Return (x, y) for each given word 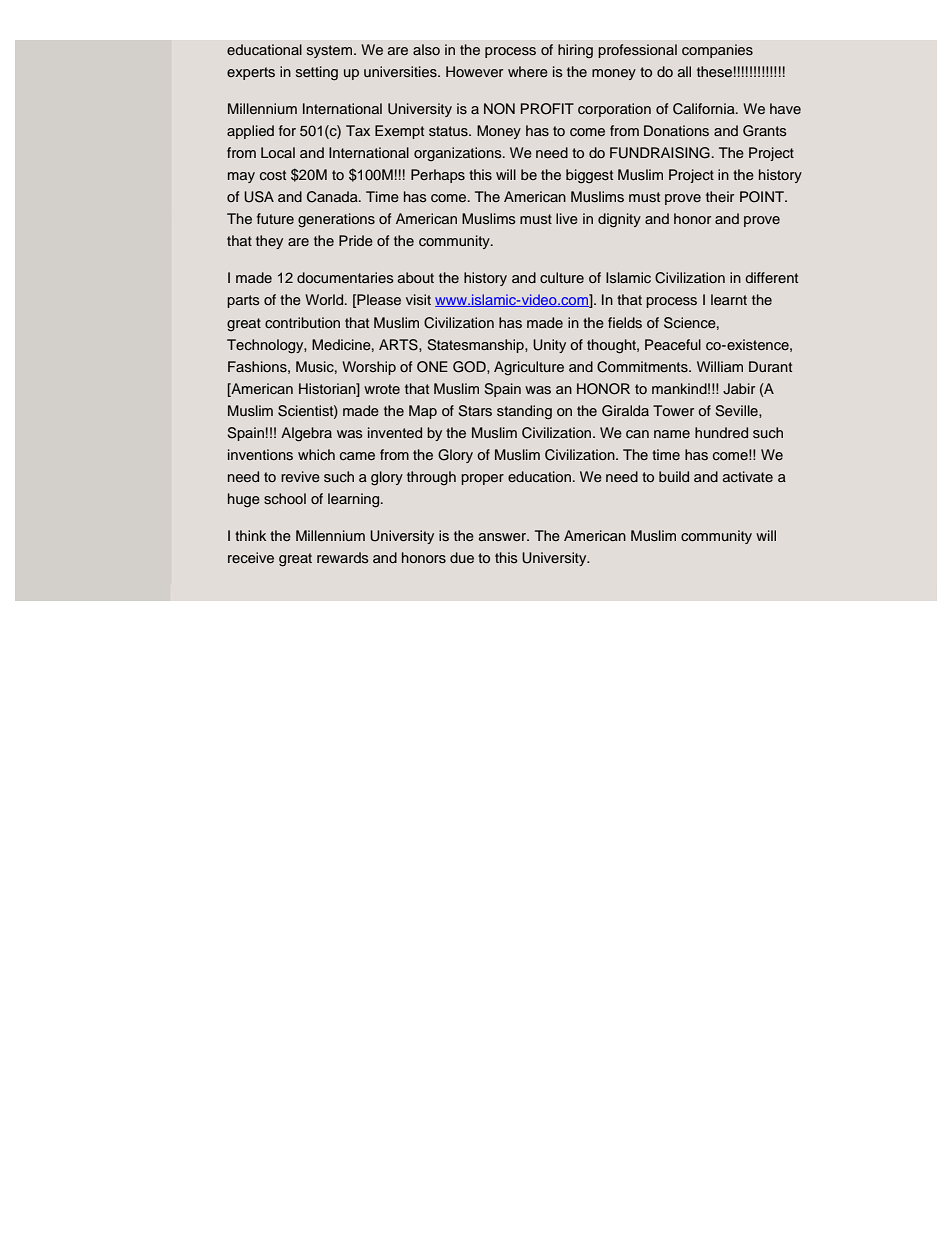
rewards (343, 557)
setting (317, 73)
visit (418, 299)
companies (717, 51)
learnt (729, 299)
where (528, 71)
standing (524, 412)
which (316, 454)
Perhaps (438, 176)
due (462, 557)
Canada (333, 197)
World (325, 299)
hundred (721, 432)
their (720, 196)
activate (748, 476)
